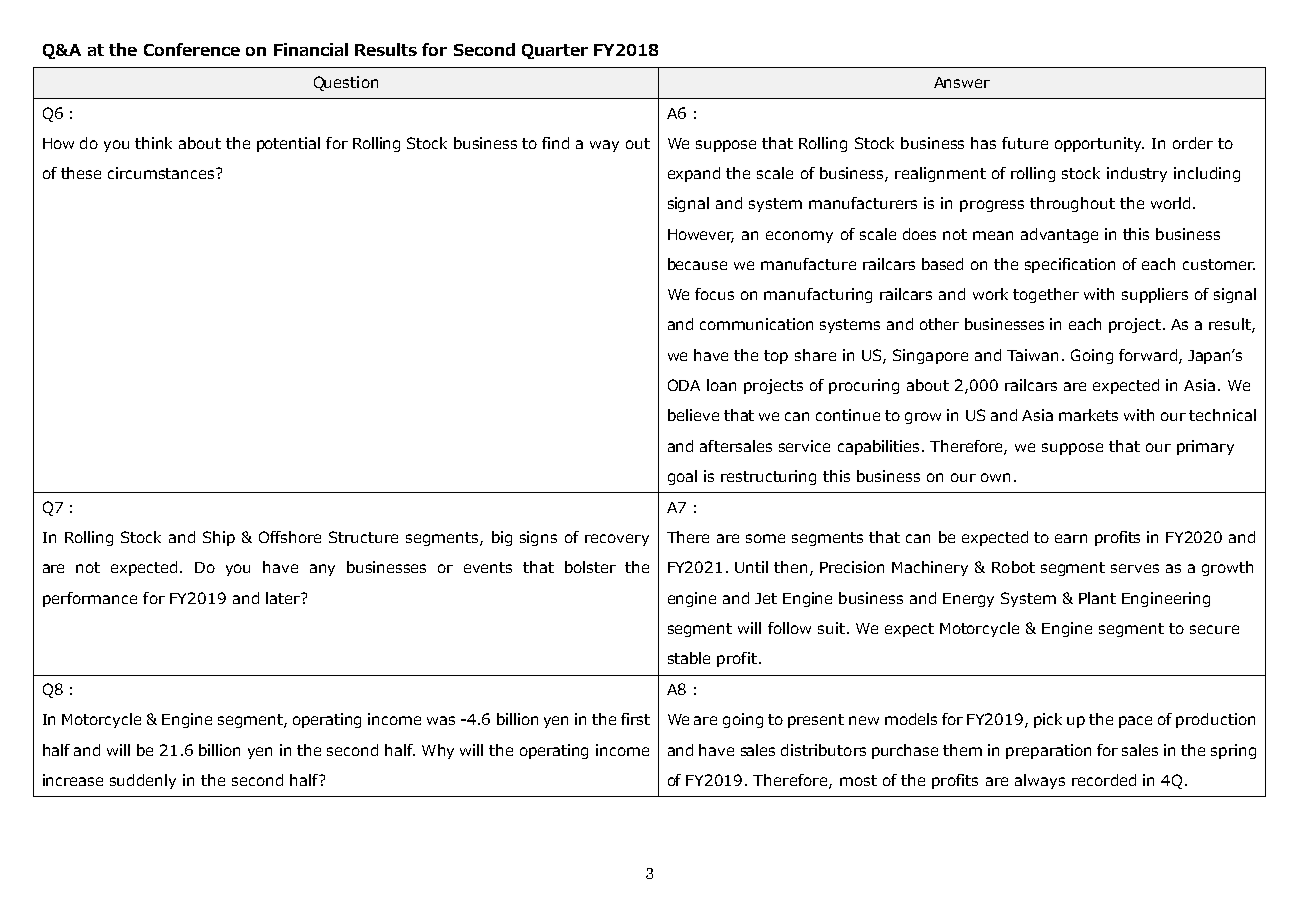 This document has height=924, width=1308. I want to click on Conference, so click(192, 49).
